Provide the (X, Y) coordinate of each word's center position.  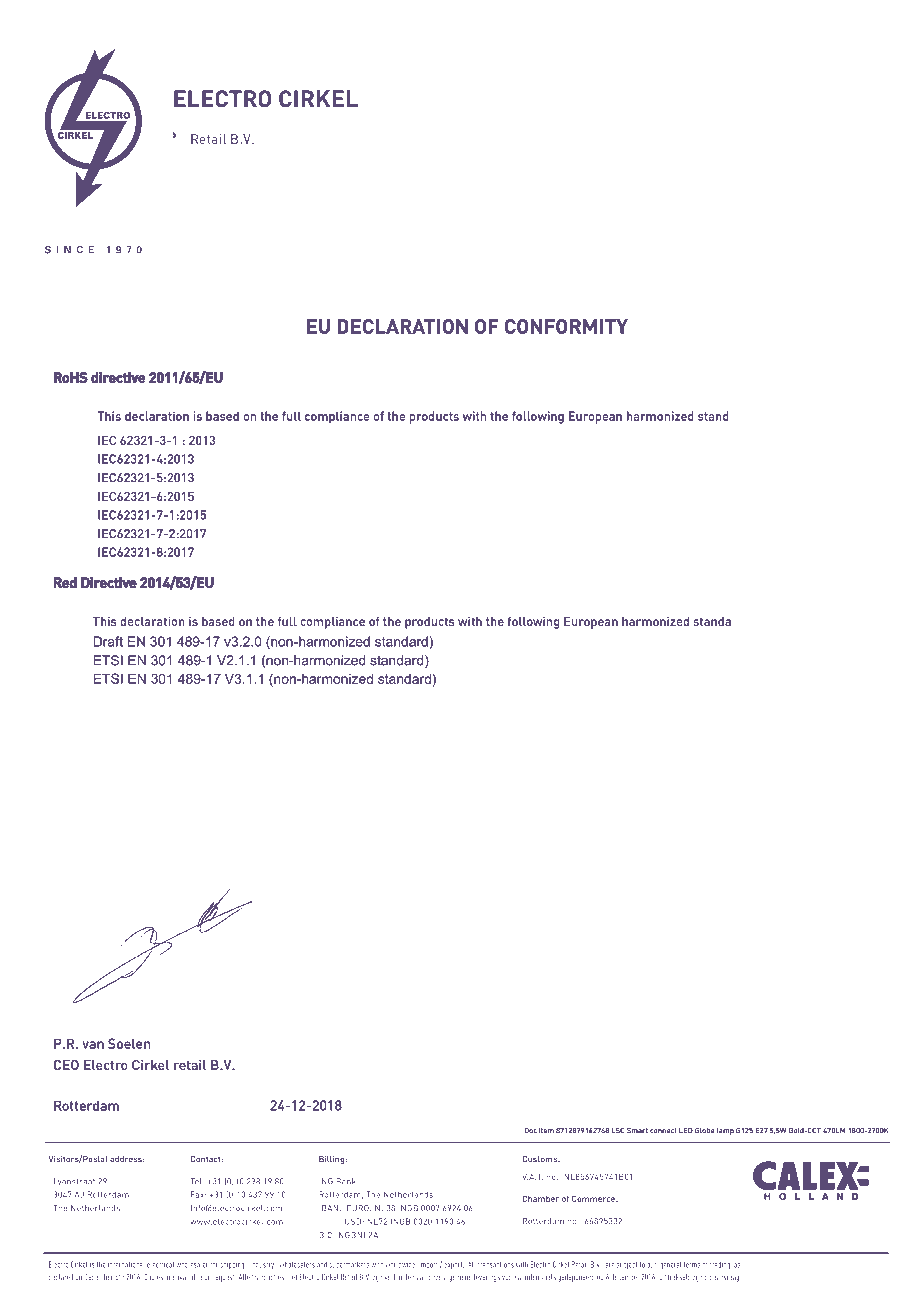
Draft (108, 641)
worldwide (400, 1264)
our (651, 1265)
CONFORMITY (566, 326)
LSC (618, 1130)
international (126, 1264)
